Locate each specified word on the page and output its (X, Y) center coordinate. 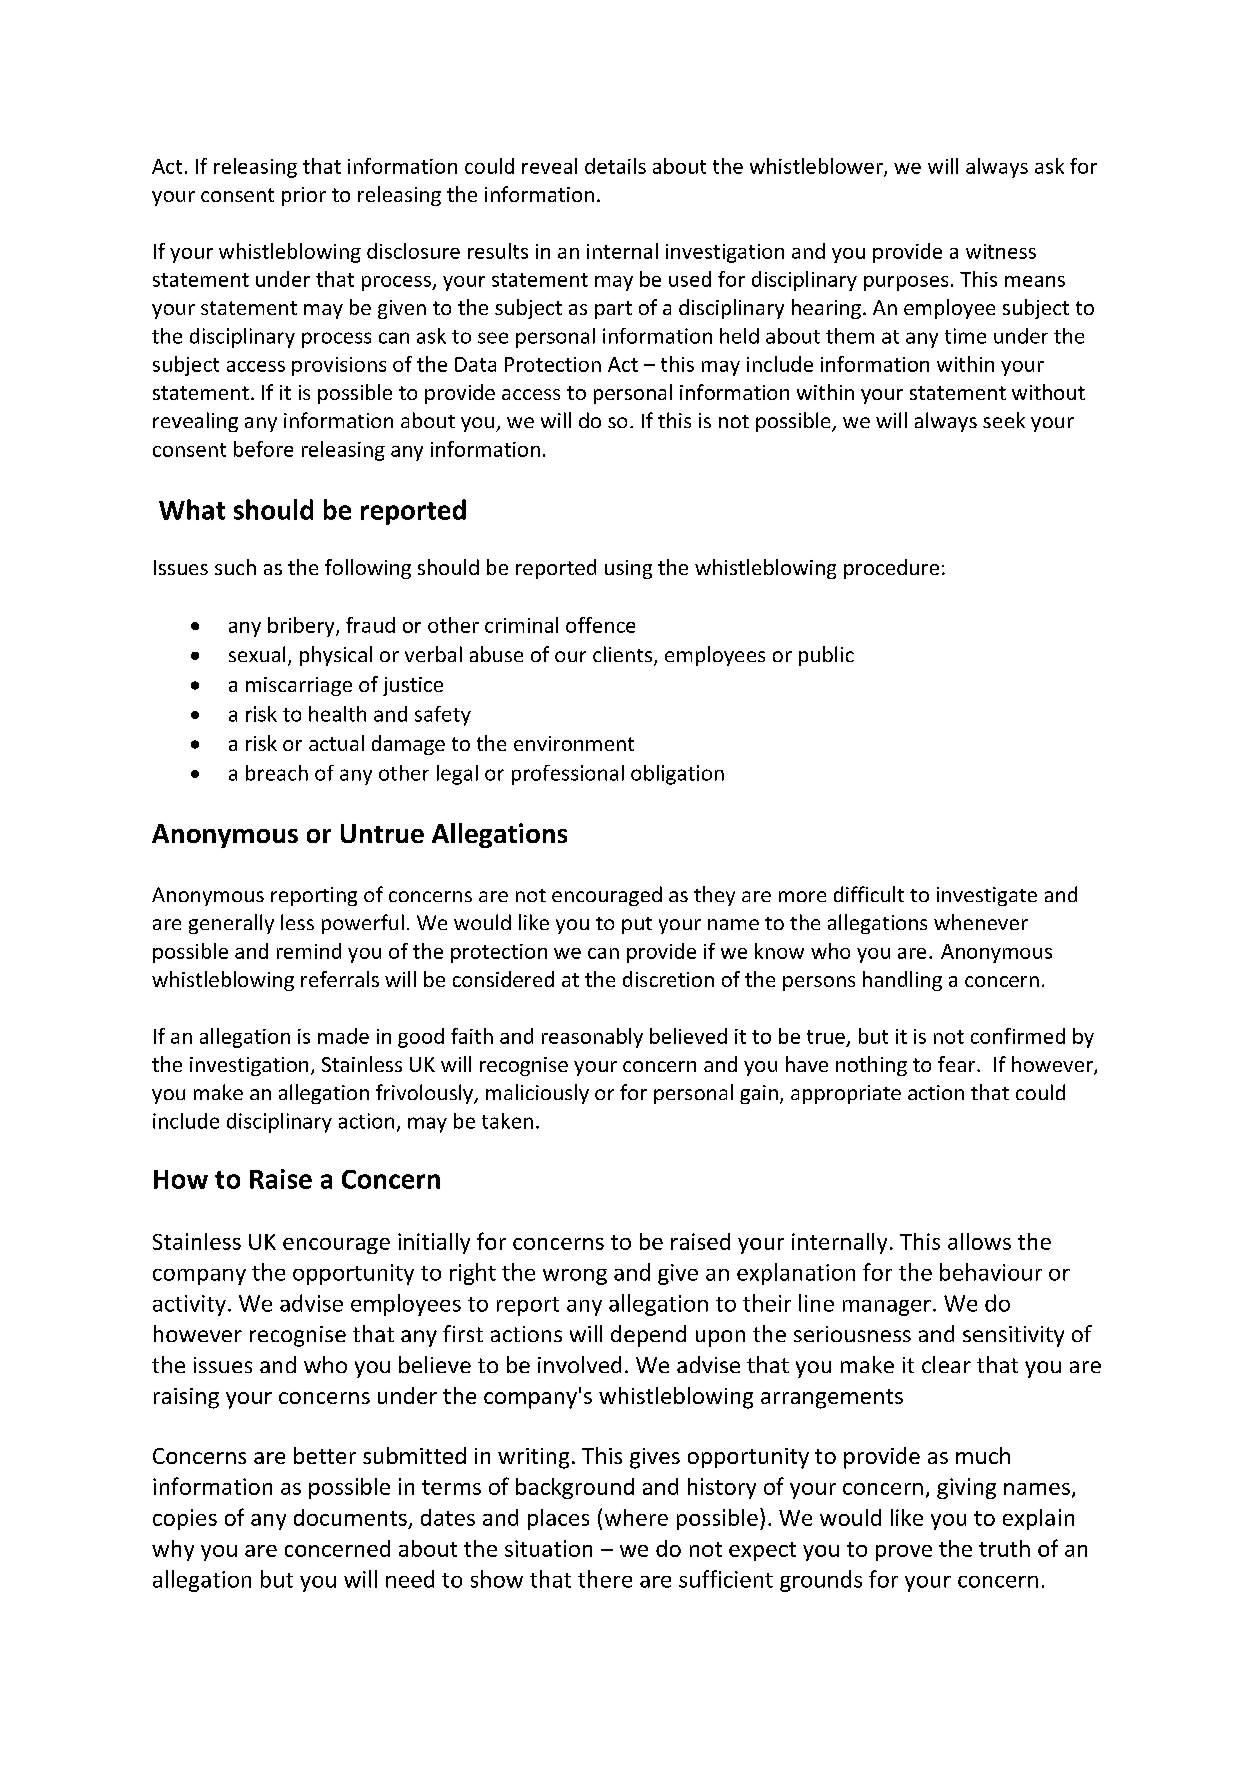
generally (231, 924)
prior (304, 196)
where (636, 1517)
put (637, 925)
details (615, 166)
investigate (987, 896)
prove (904, 1553)
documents (350, 1517)
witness (1001, 251)
